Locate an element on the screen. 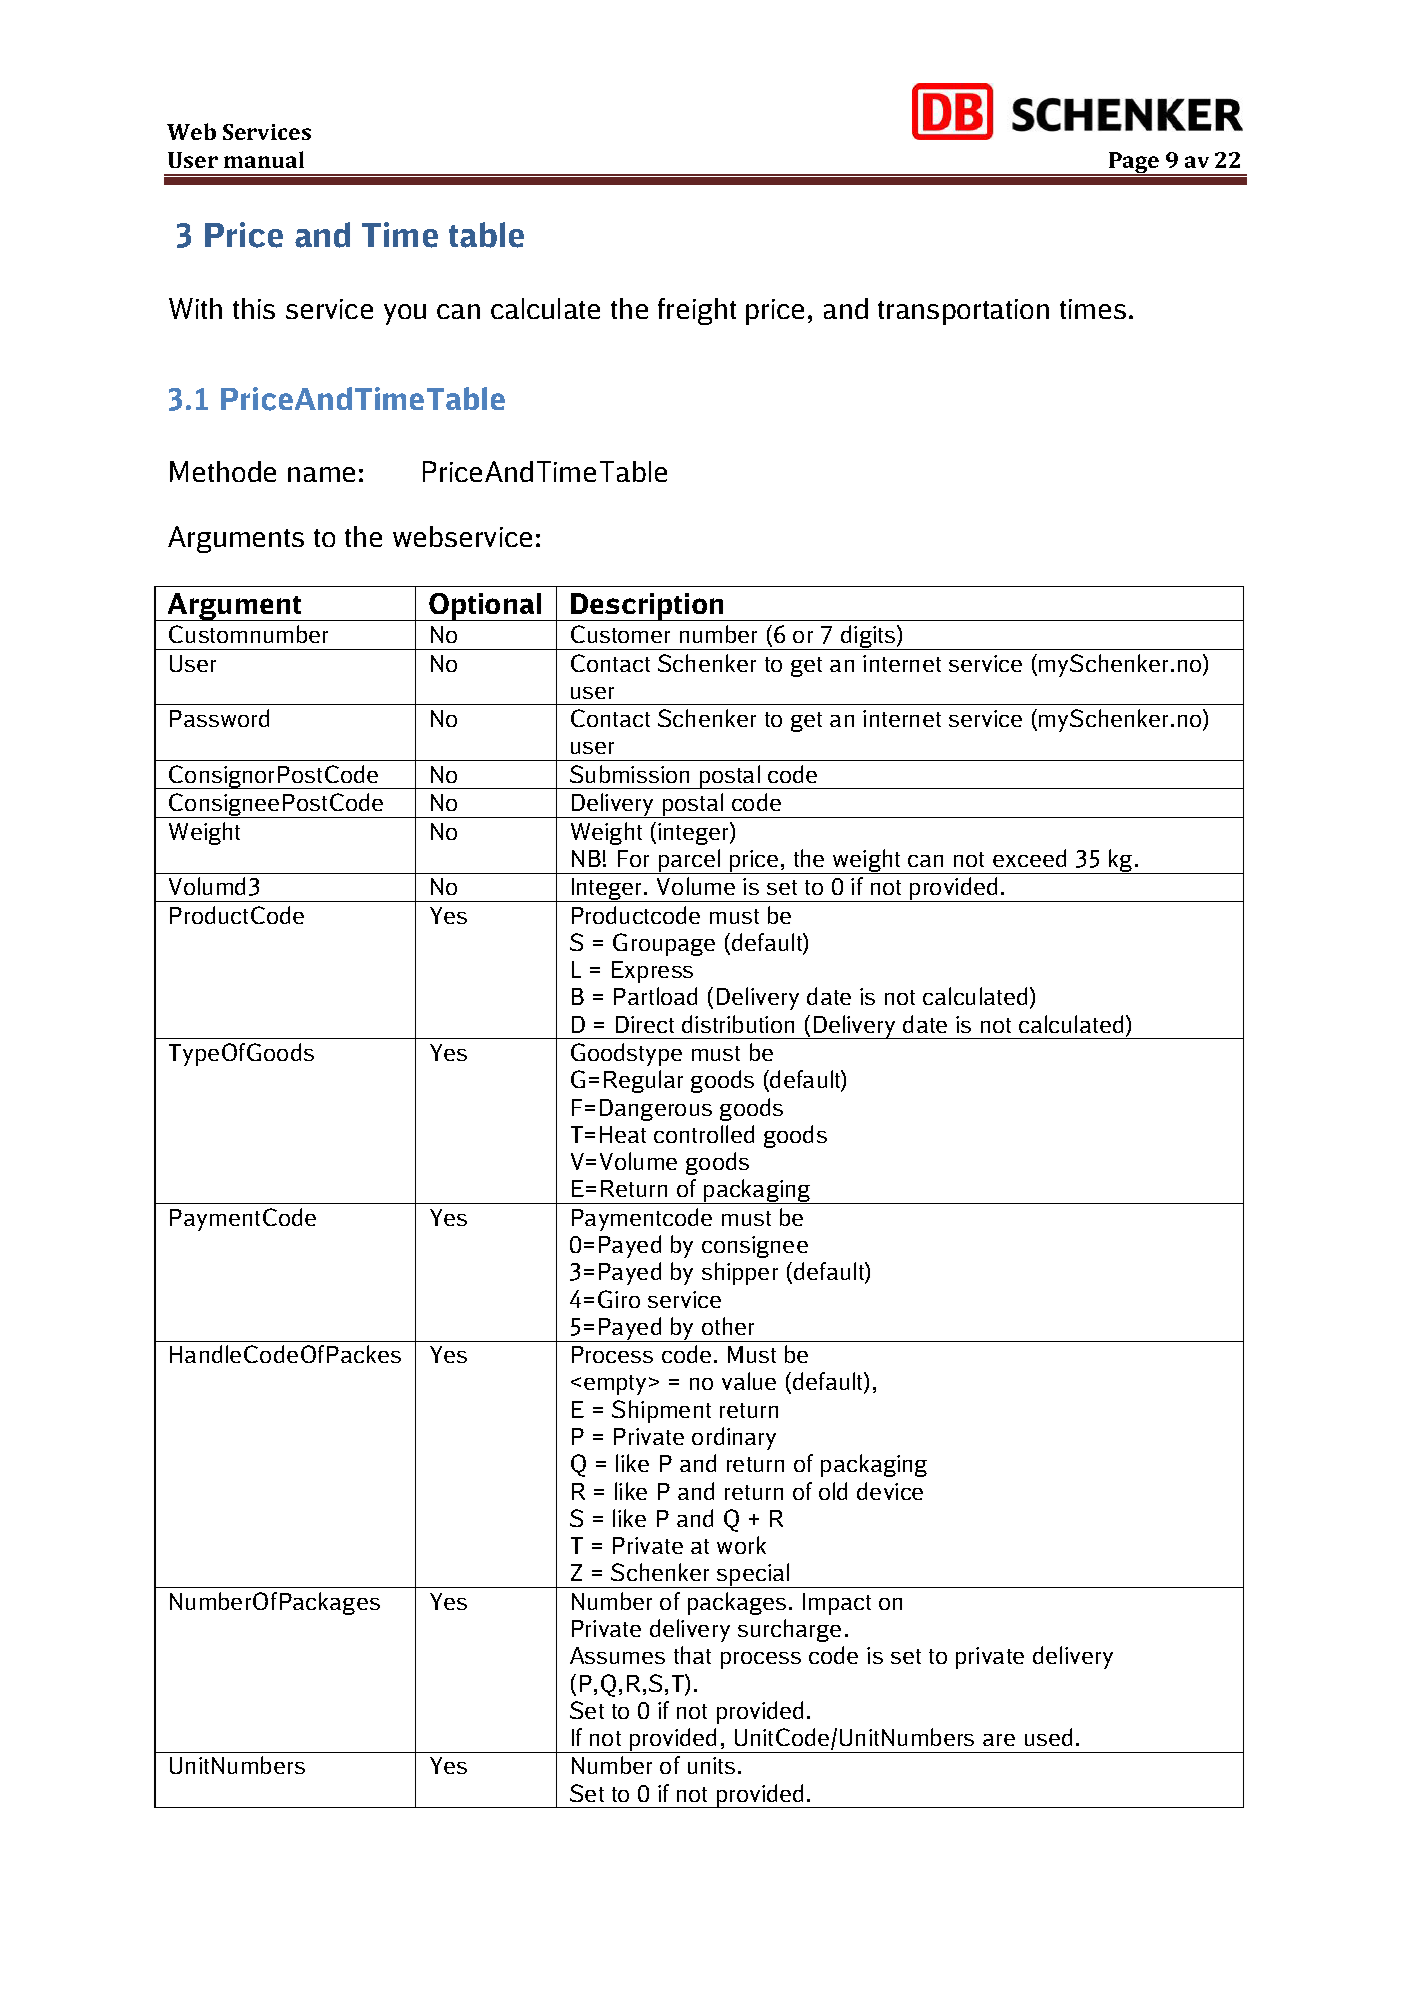 Image resolution: width=1411 pixels, height=1995 pixels. exceed is located at coordinates (1029, 858).
